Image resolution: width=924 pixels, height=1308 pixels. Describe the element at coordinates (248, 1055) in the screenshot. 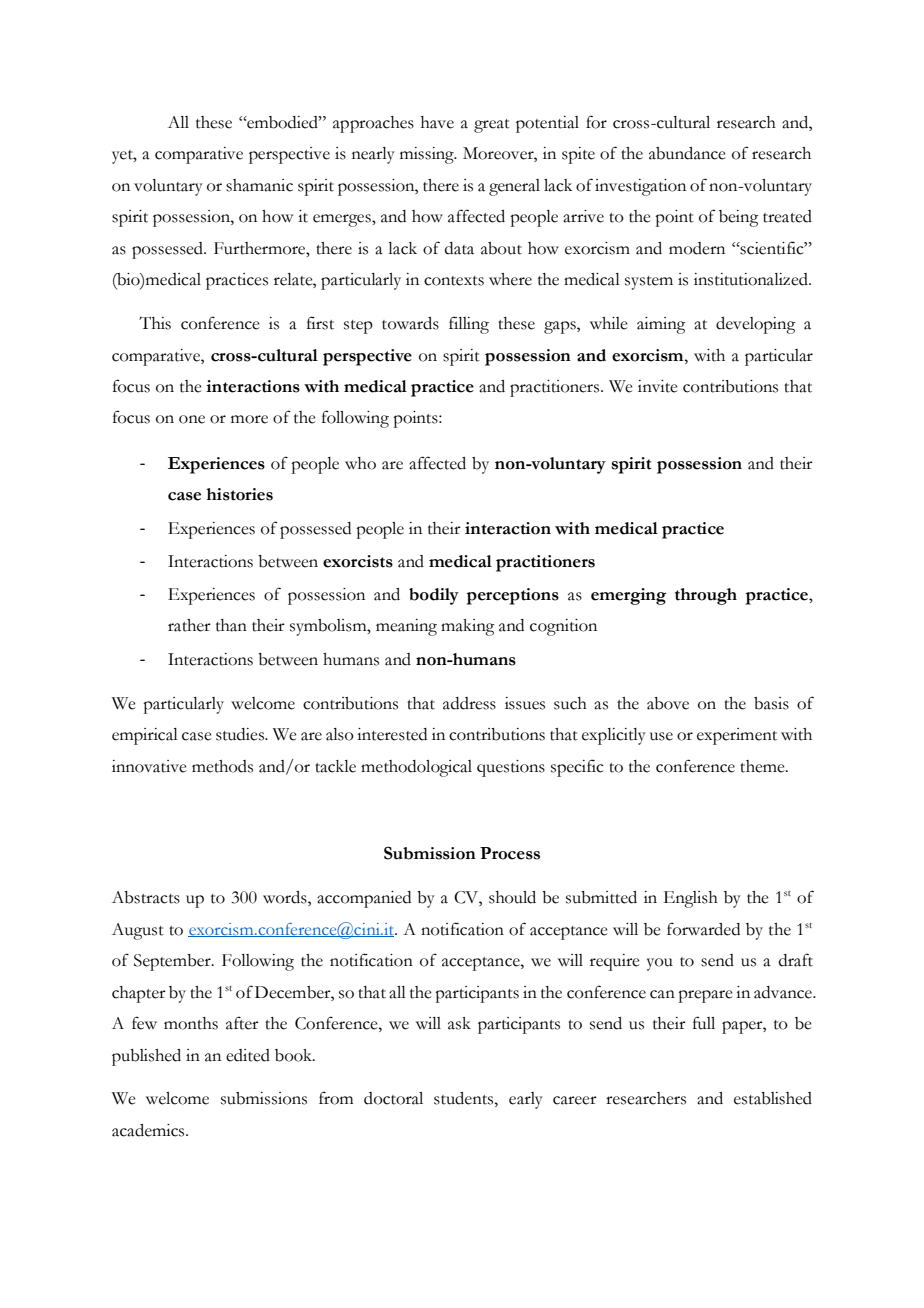

I see `edited` at that location.
